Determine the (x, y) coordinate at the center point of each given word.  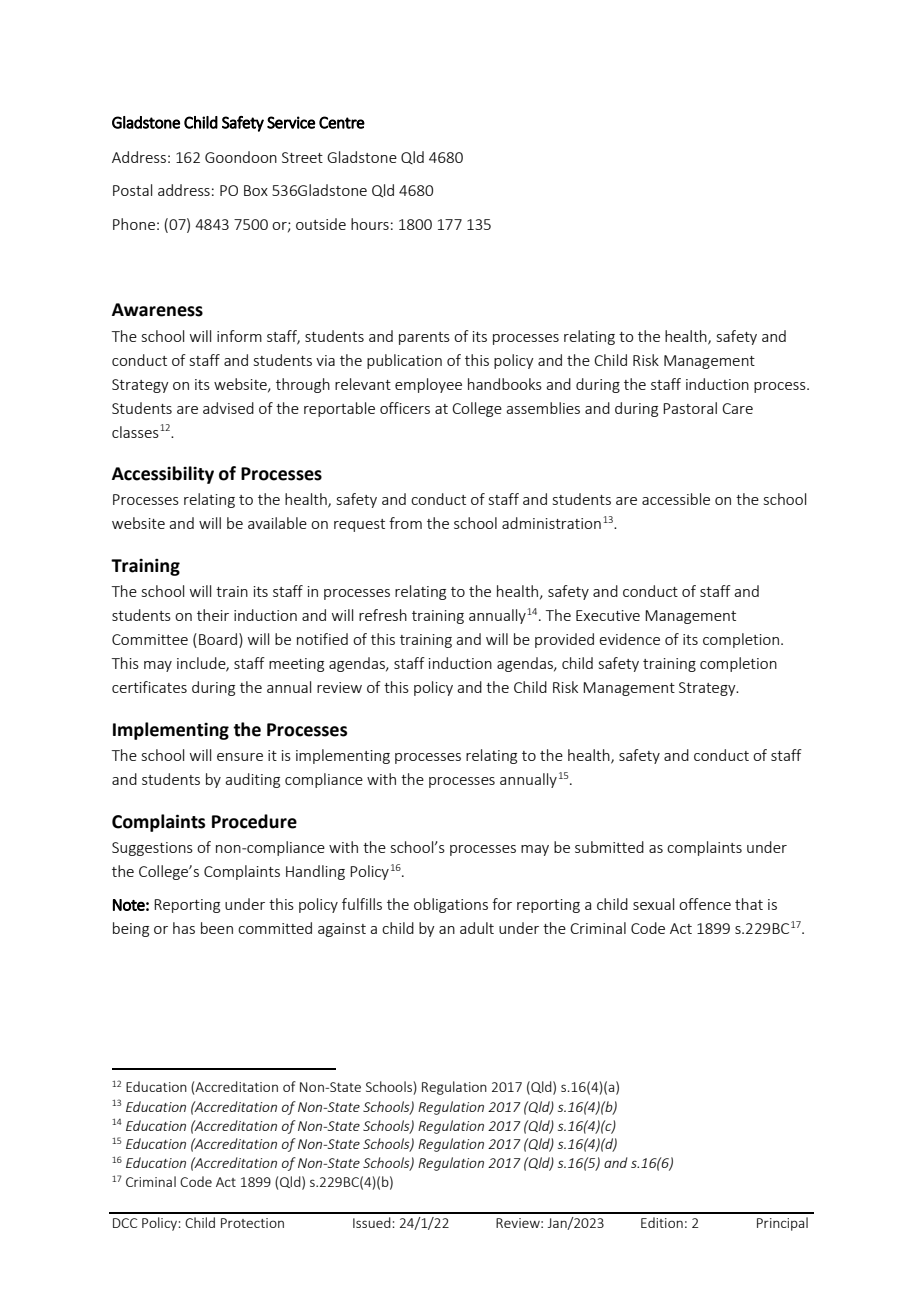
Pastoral (690, 408)
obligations (451, 905)
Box (256, 190)
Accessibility (163, 475)
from (405, 523)
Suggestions (152, 849)
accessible (676, 499)
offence (705, 904)
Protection (252, 1223)
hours (370, 224)
